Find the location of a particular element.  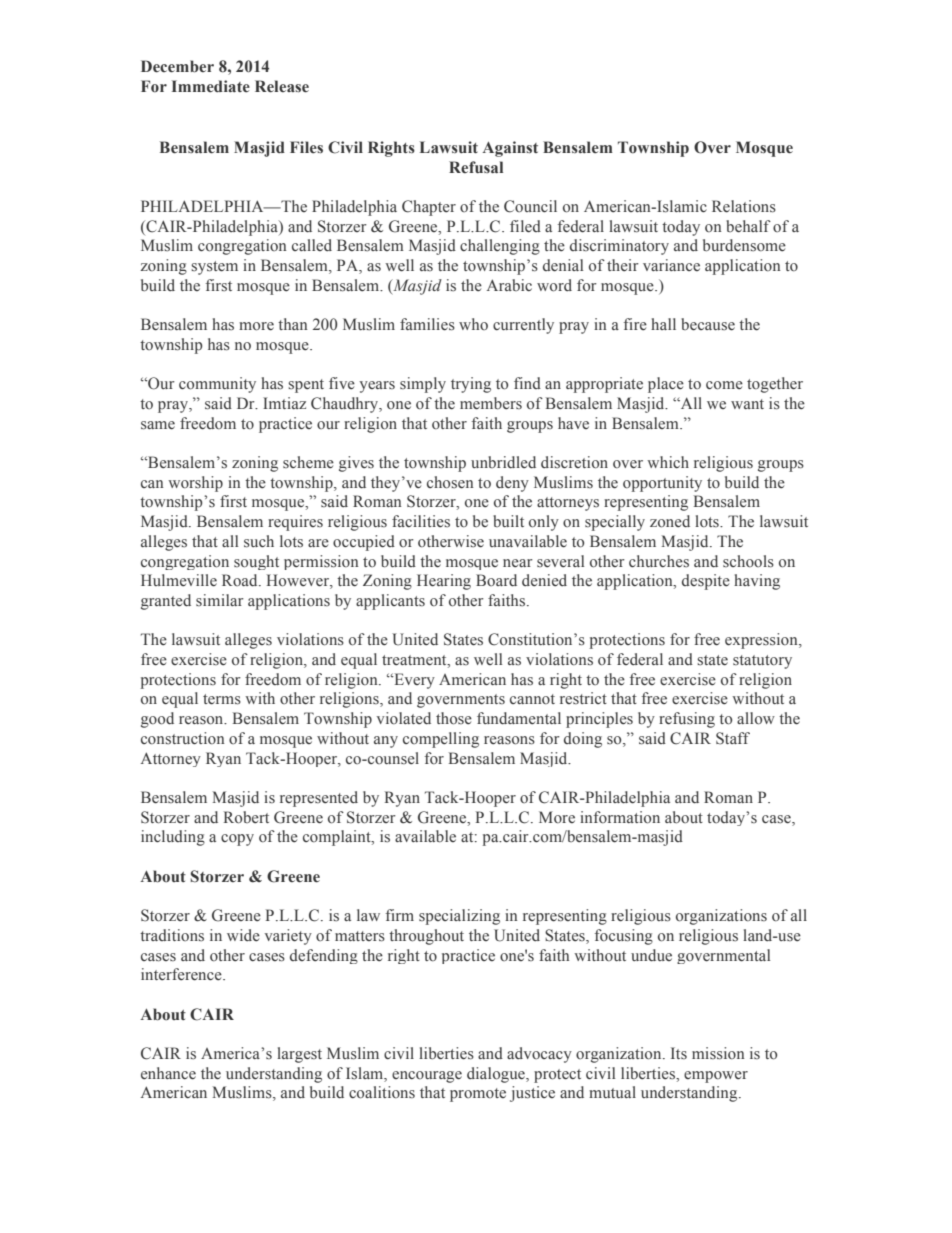

enhance is located at coordinates (168, 1073).
